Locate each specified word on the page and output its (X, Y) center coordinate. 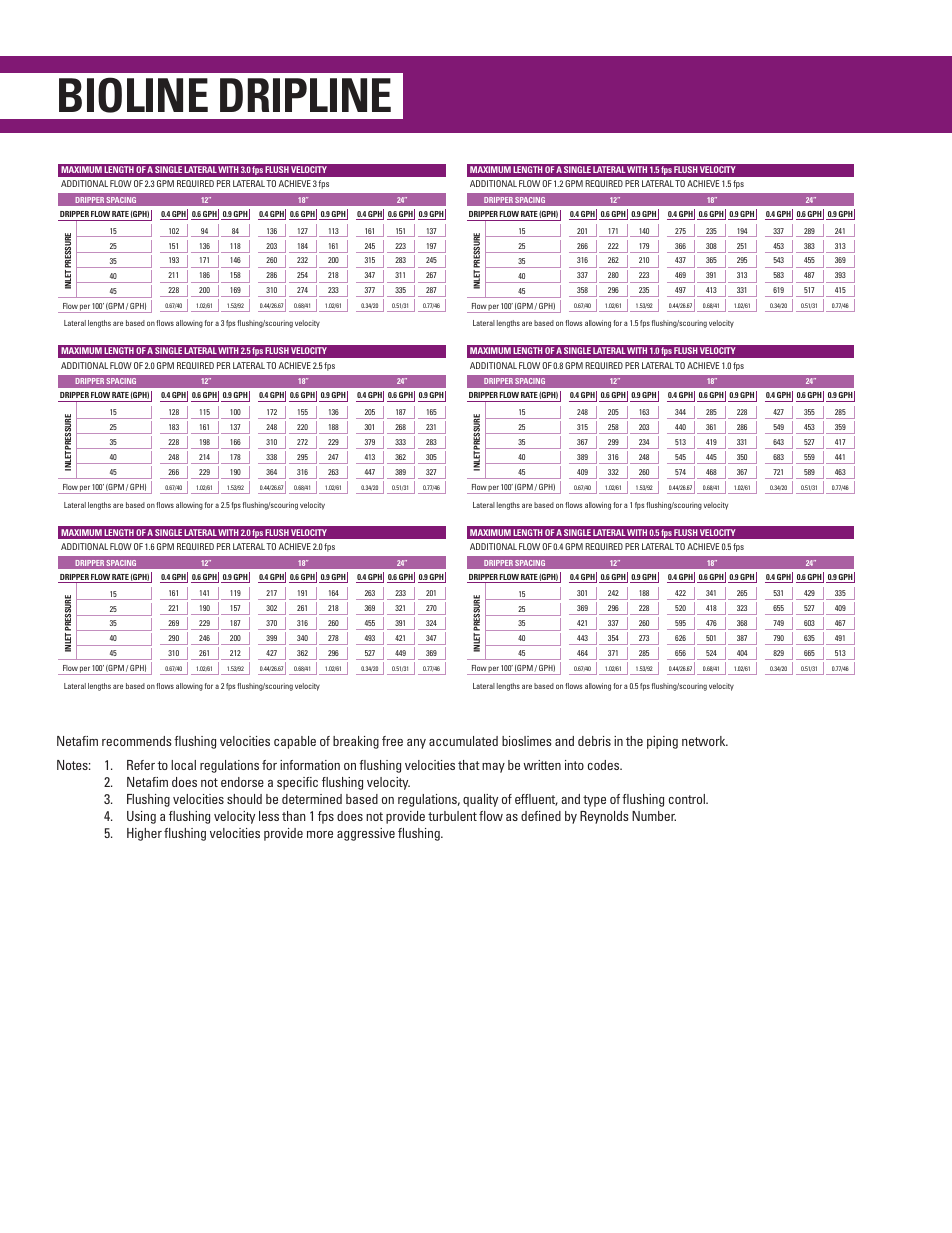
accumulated (463, 741)
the (634, 741)
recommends (136, 741)
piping (662, 742)
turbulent (452, 816)
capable (295, 742)
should (244, 799)
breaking (356, 742)
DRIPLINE (305, 95)
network (705, 741)
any (416, 744)
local (183, 765)
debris (594, 741)
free (392, 741)
